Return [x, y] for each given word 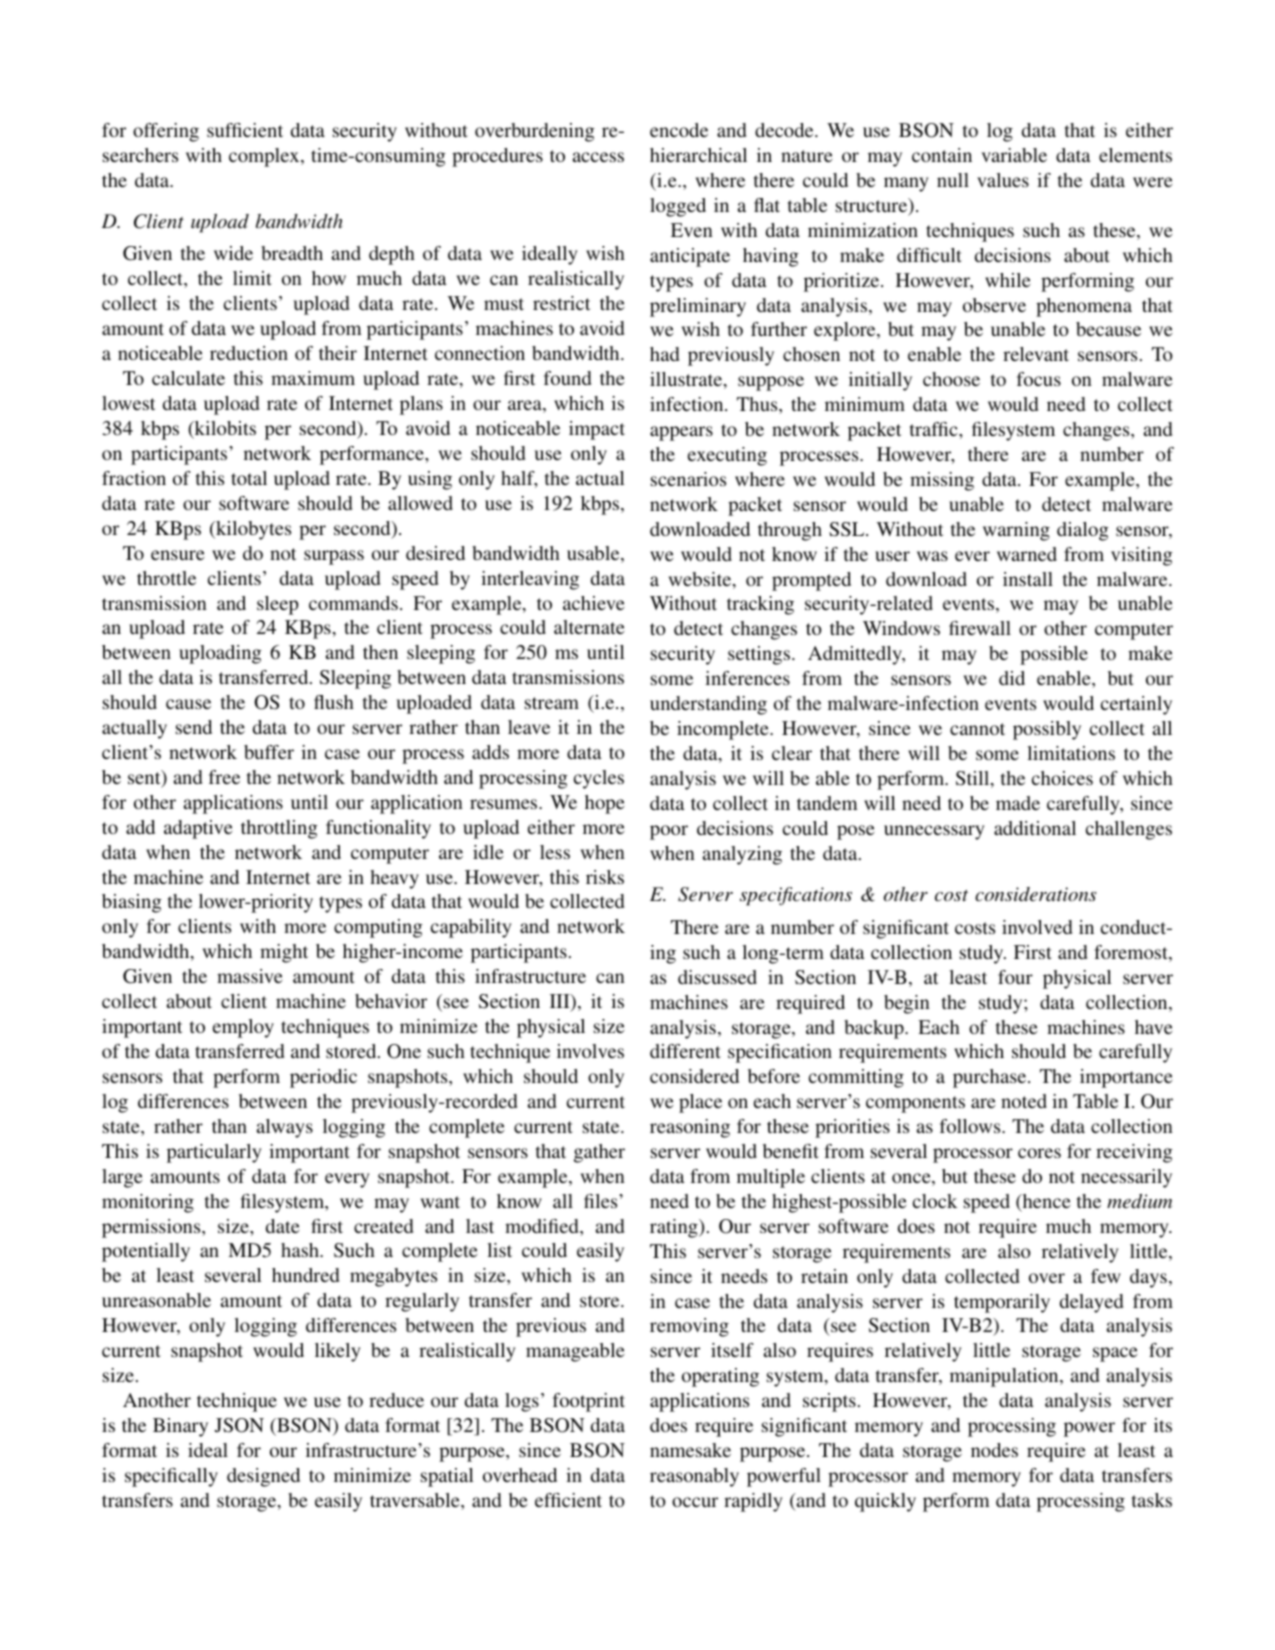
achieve [593, 603]
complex [265, 157]
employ [243, 1028]
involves [590, 1051]
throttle [166, 578]
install [1028, 579]
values [1003, 180]
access [598, 157]
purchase [991, 1078]
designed [263, 1477]
